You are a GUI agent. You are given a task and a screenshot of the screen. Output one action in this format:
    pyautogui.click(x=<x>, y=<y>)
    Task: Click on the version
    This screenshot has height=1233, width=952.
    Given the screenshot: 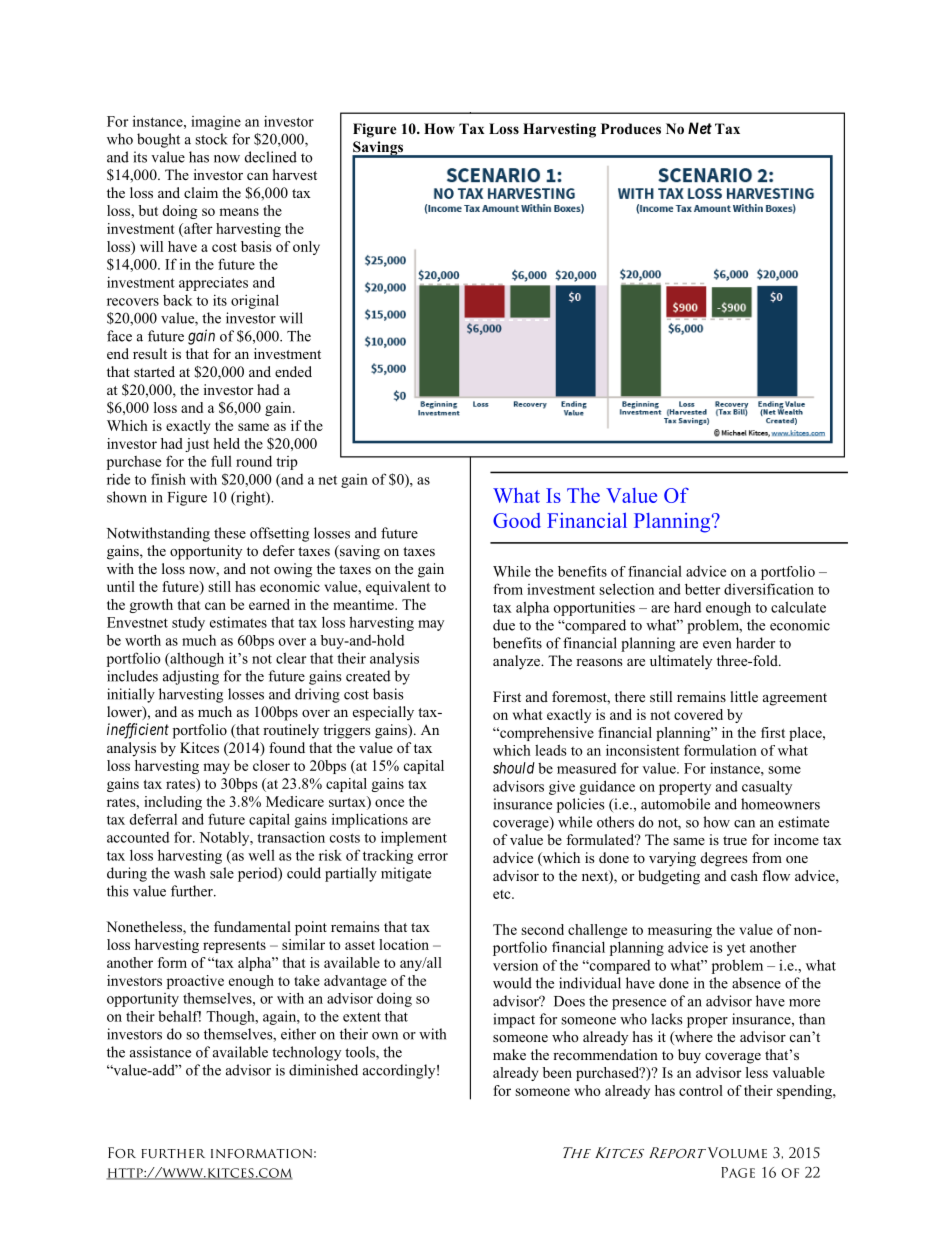 What is the action you would take?
    pyautogui.click(x=515, y=965)
